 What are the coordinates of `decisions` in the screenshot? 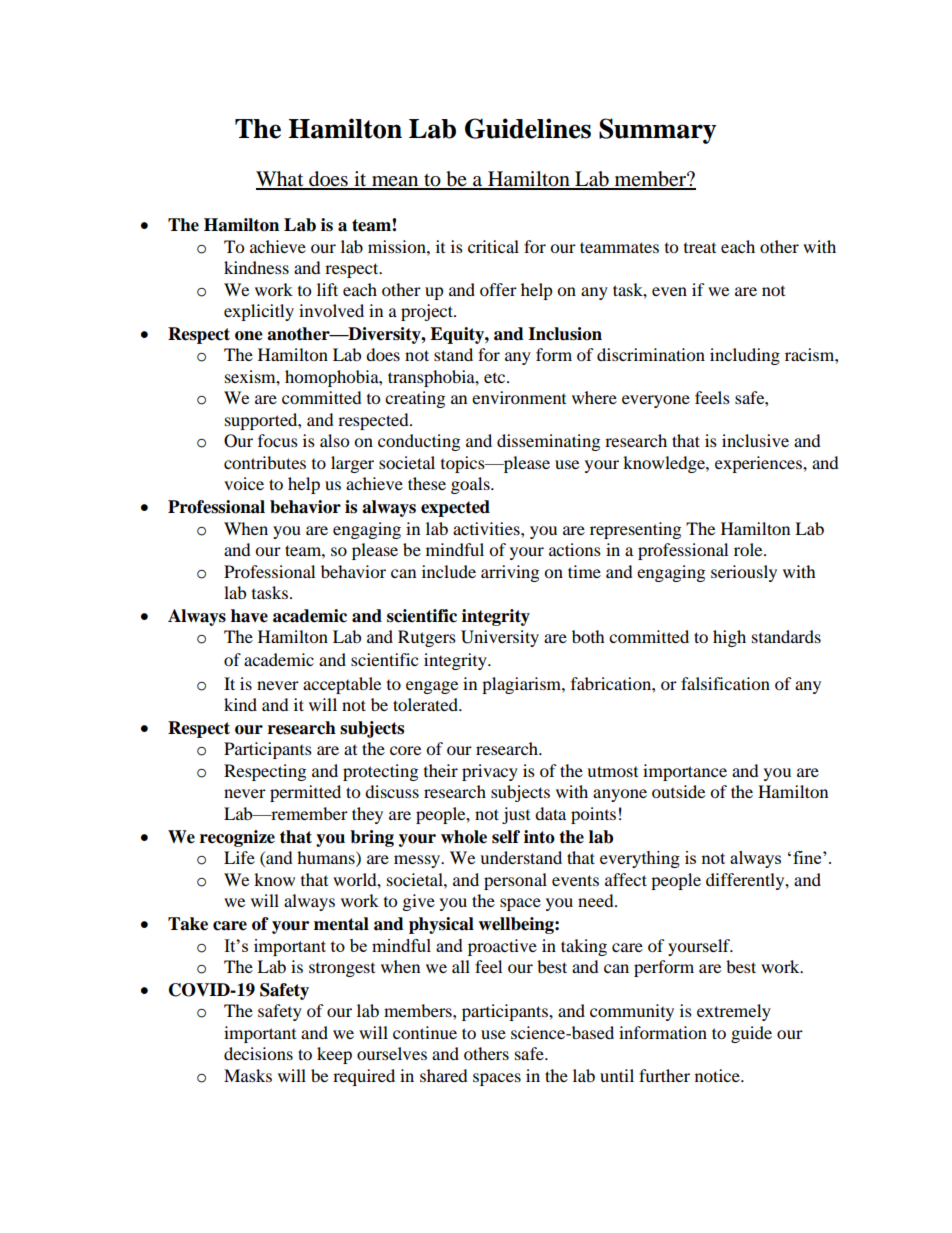 It's located at (258, 1053).
